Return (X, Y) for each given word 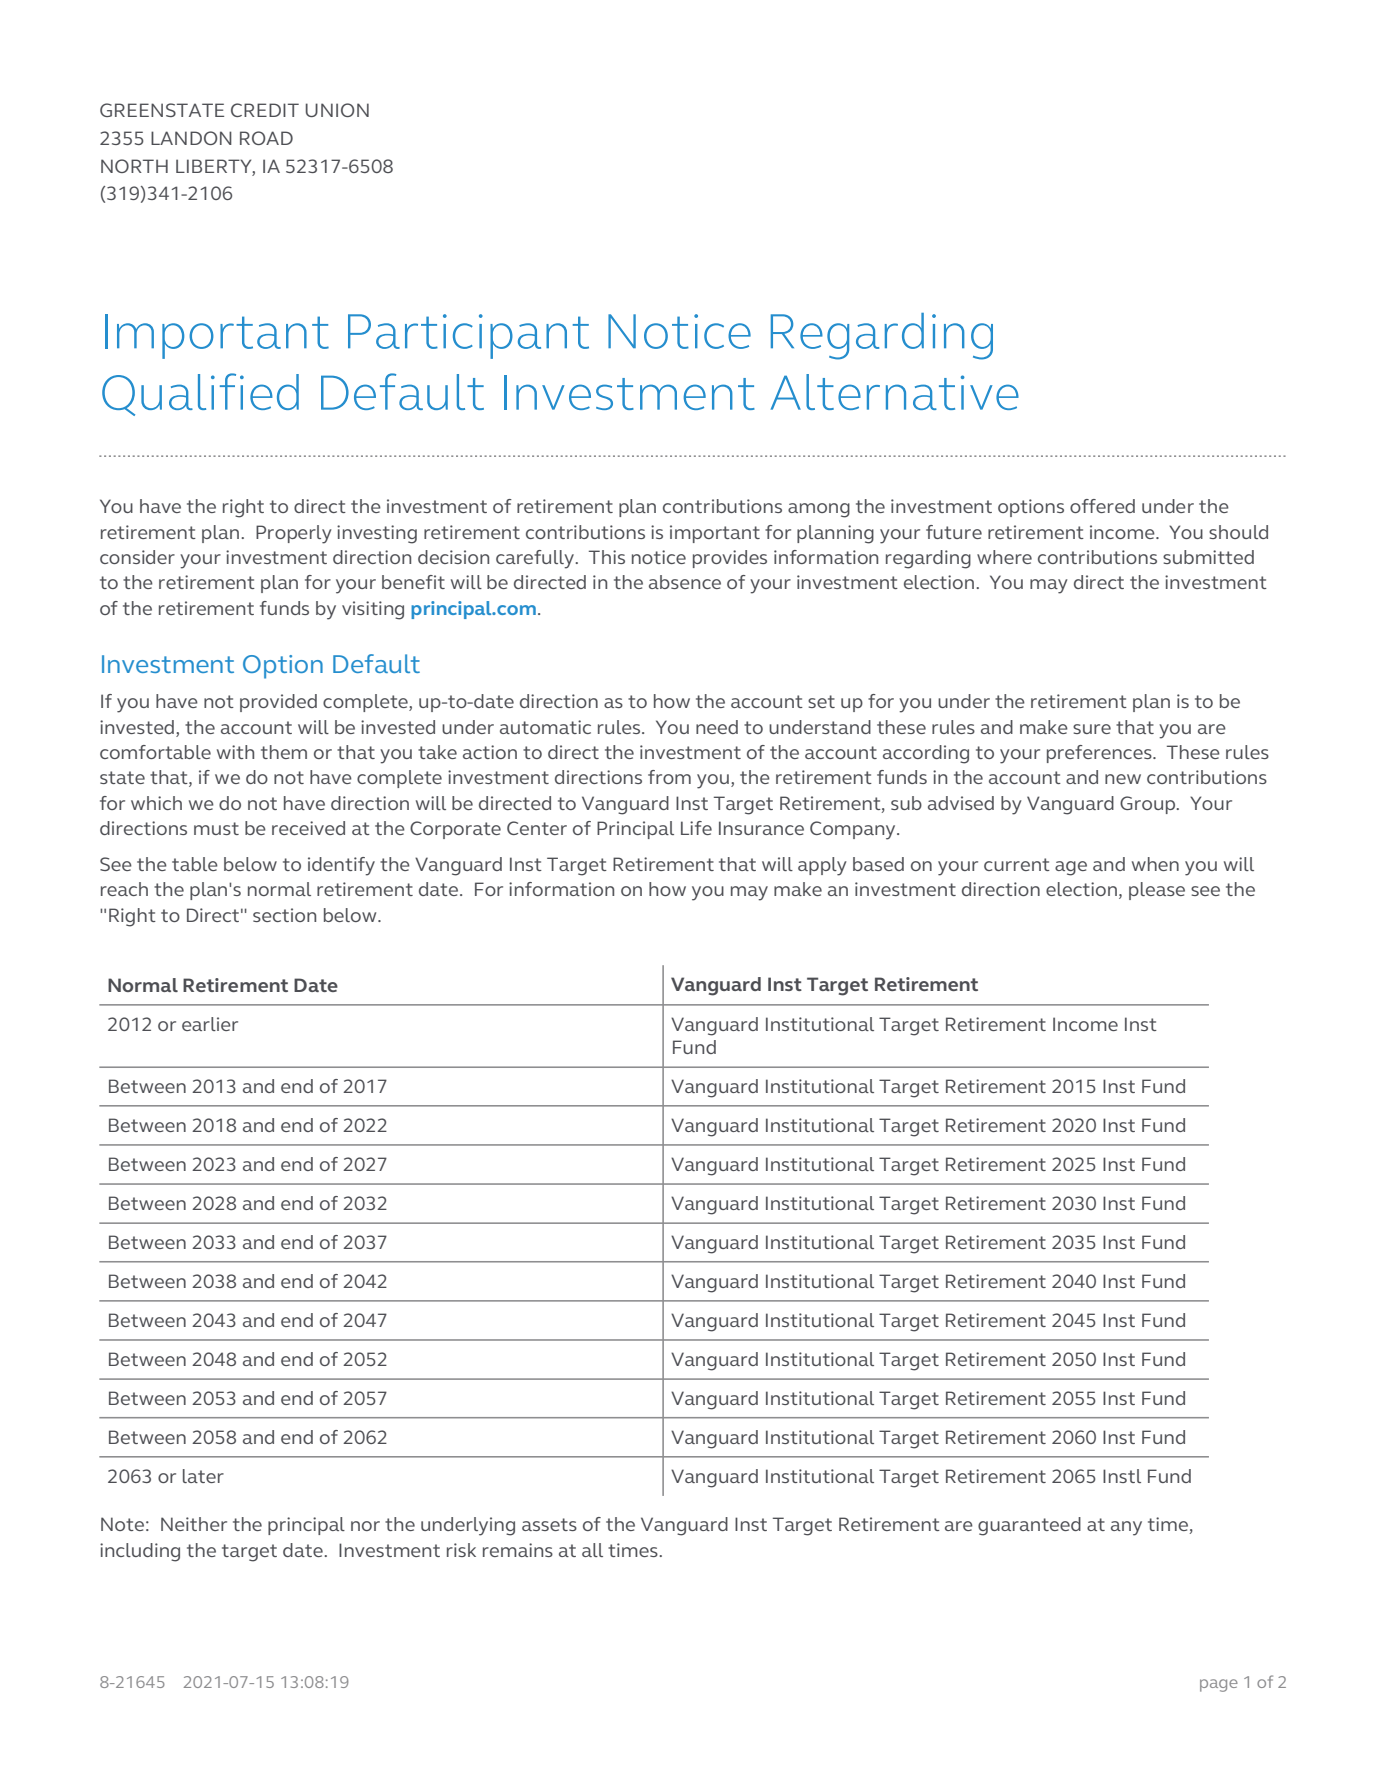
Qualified (200, 394)
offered (1102, 506)
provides (730, 559)
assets (549, 1524)
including (140, 1552)
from (669, 777)
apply (822, 866)
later (203, 1476)
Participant (468, 336)
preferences (1100, 754)
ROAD (266, 138)
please (1157, 891)
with (235, 752)
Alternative (895, 392)
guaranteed (1029, 1526)
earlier (210, 1024)
